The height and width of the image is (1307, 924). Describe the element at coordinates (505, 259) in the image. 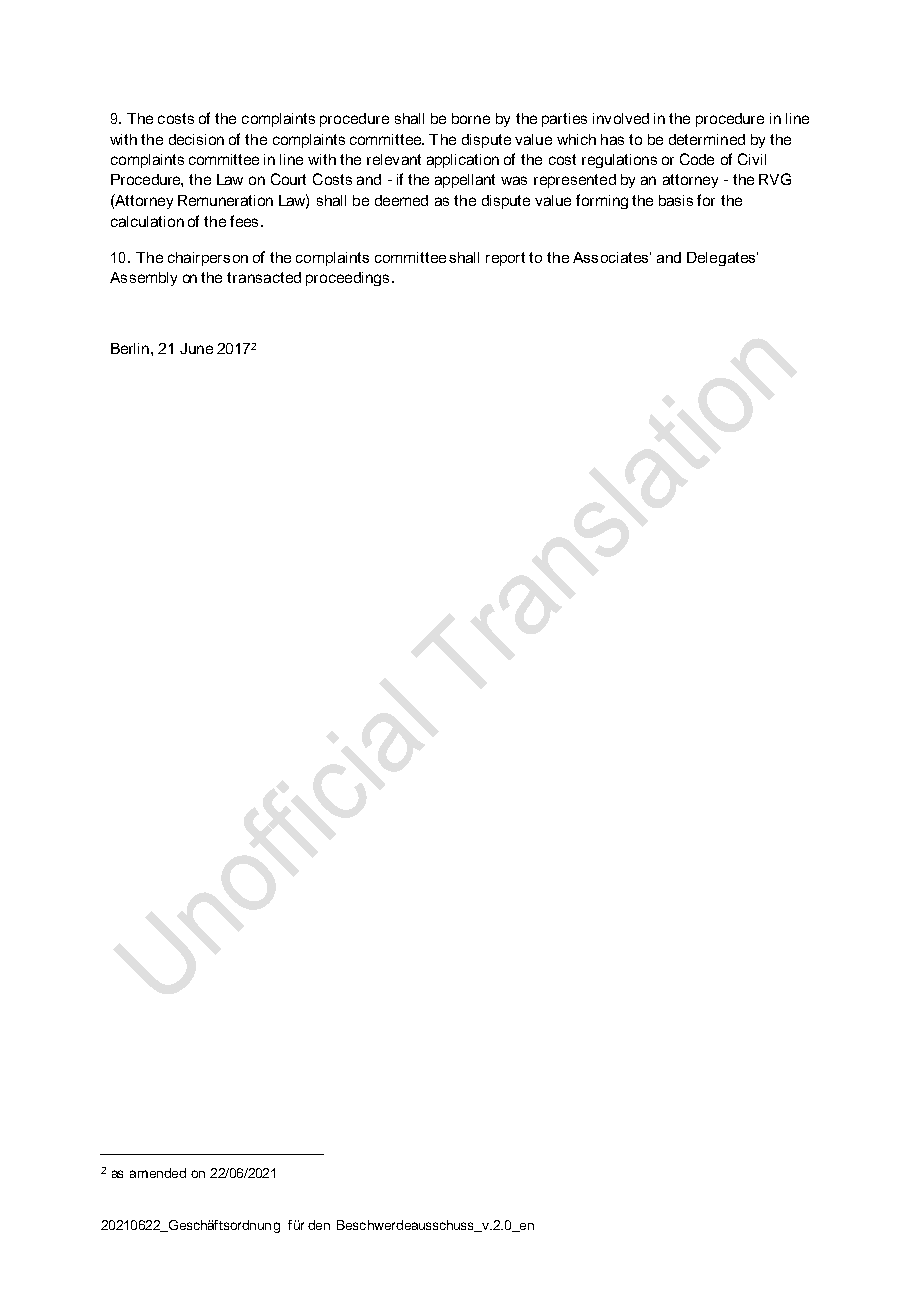

I see `report` at that location.
